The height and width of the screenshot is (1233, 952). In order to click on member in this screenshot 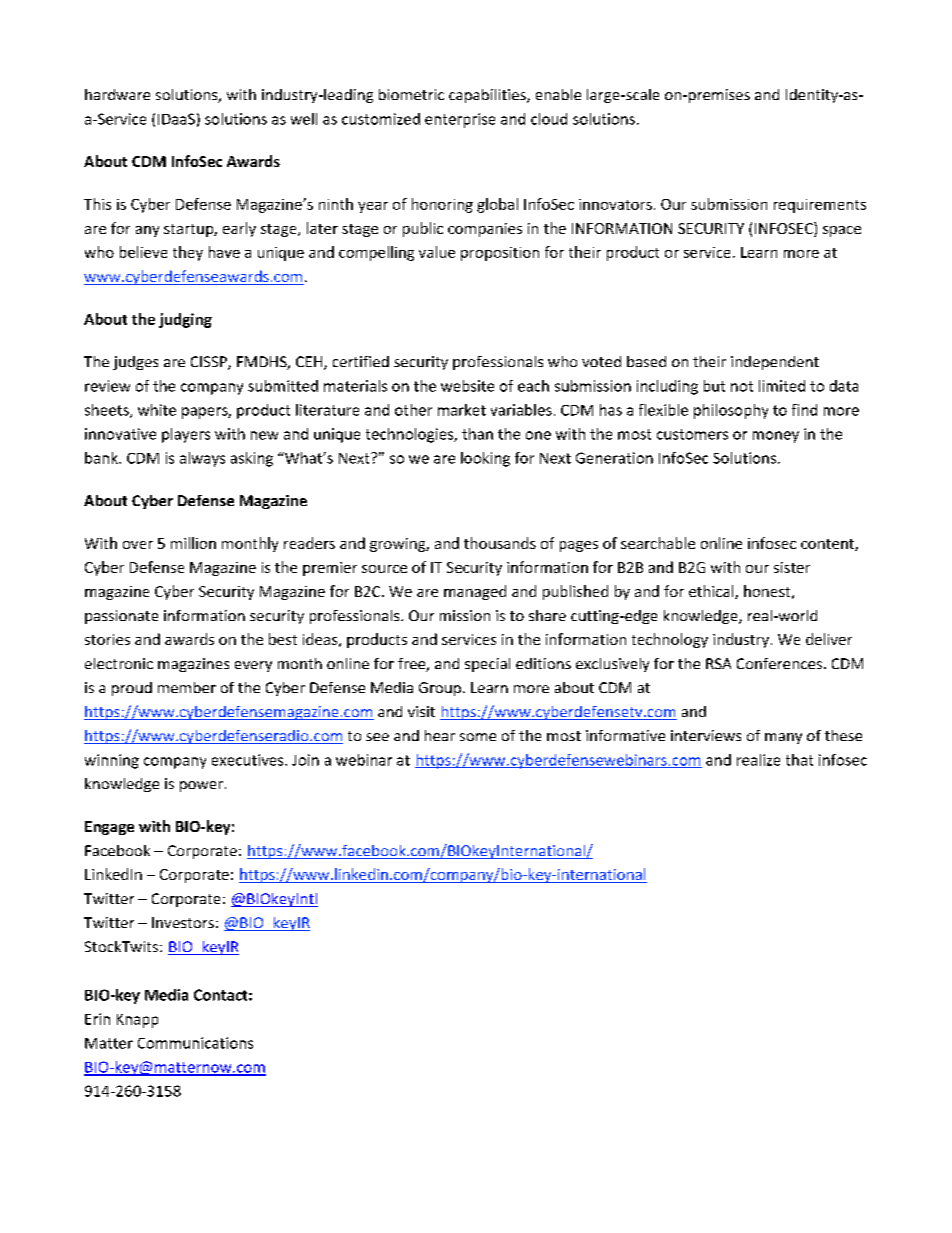, I will do `click(187, 687)`.
